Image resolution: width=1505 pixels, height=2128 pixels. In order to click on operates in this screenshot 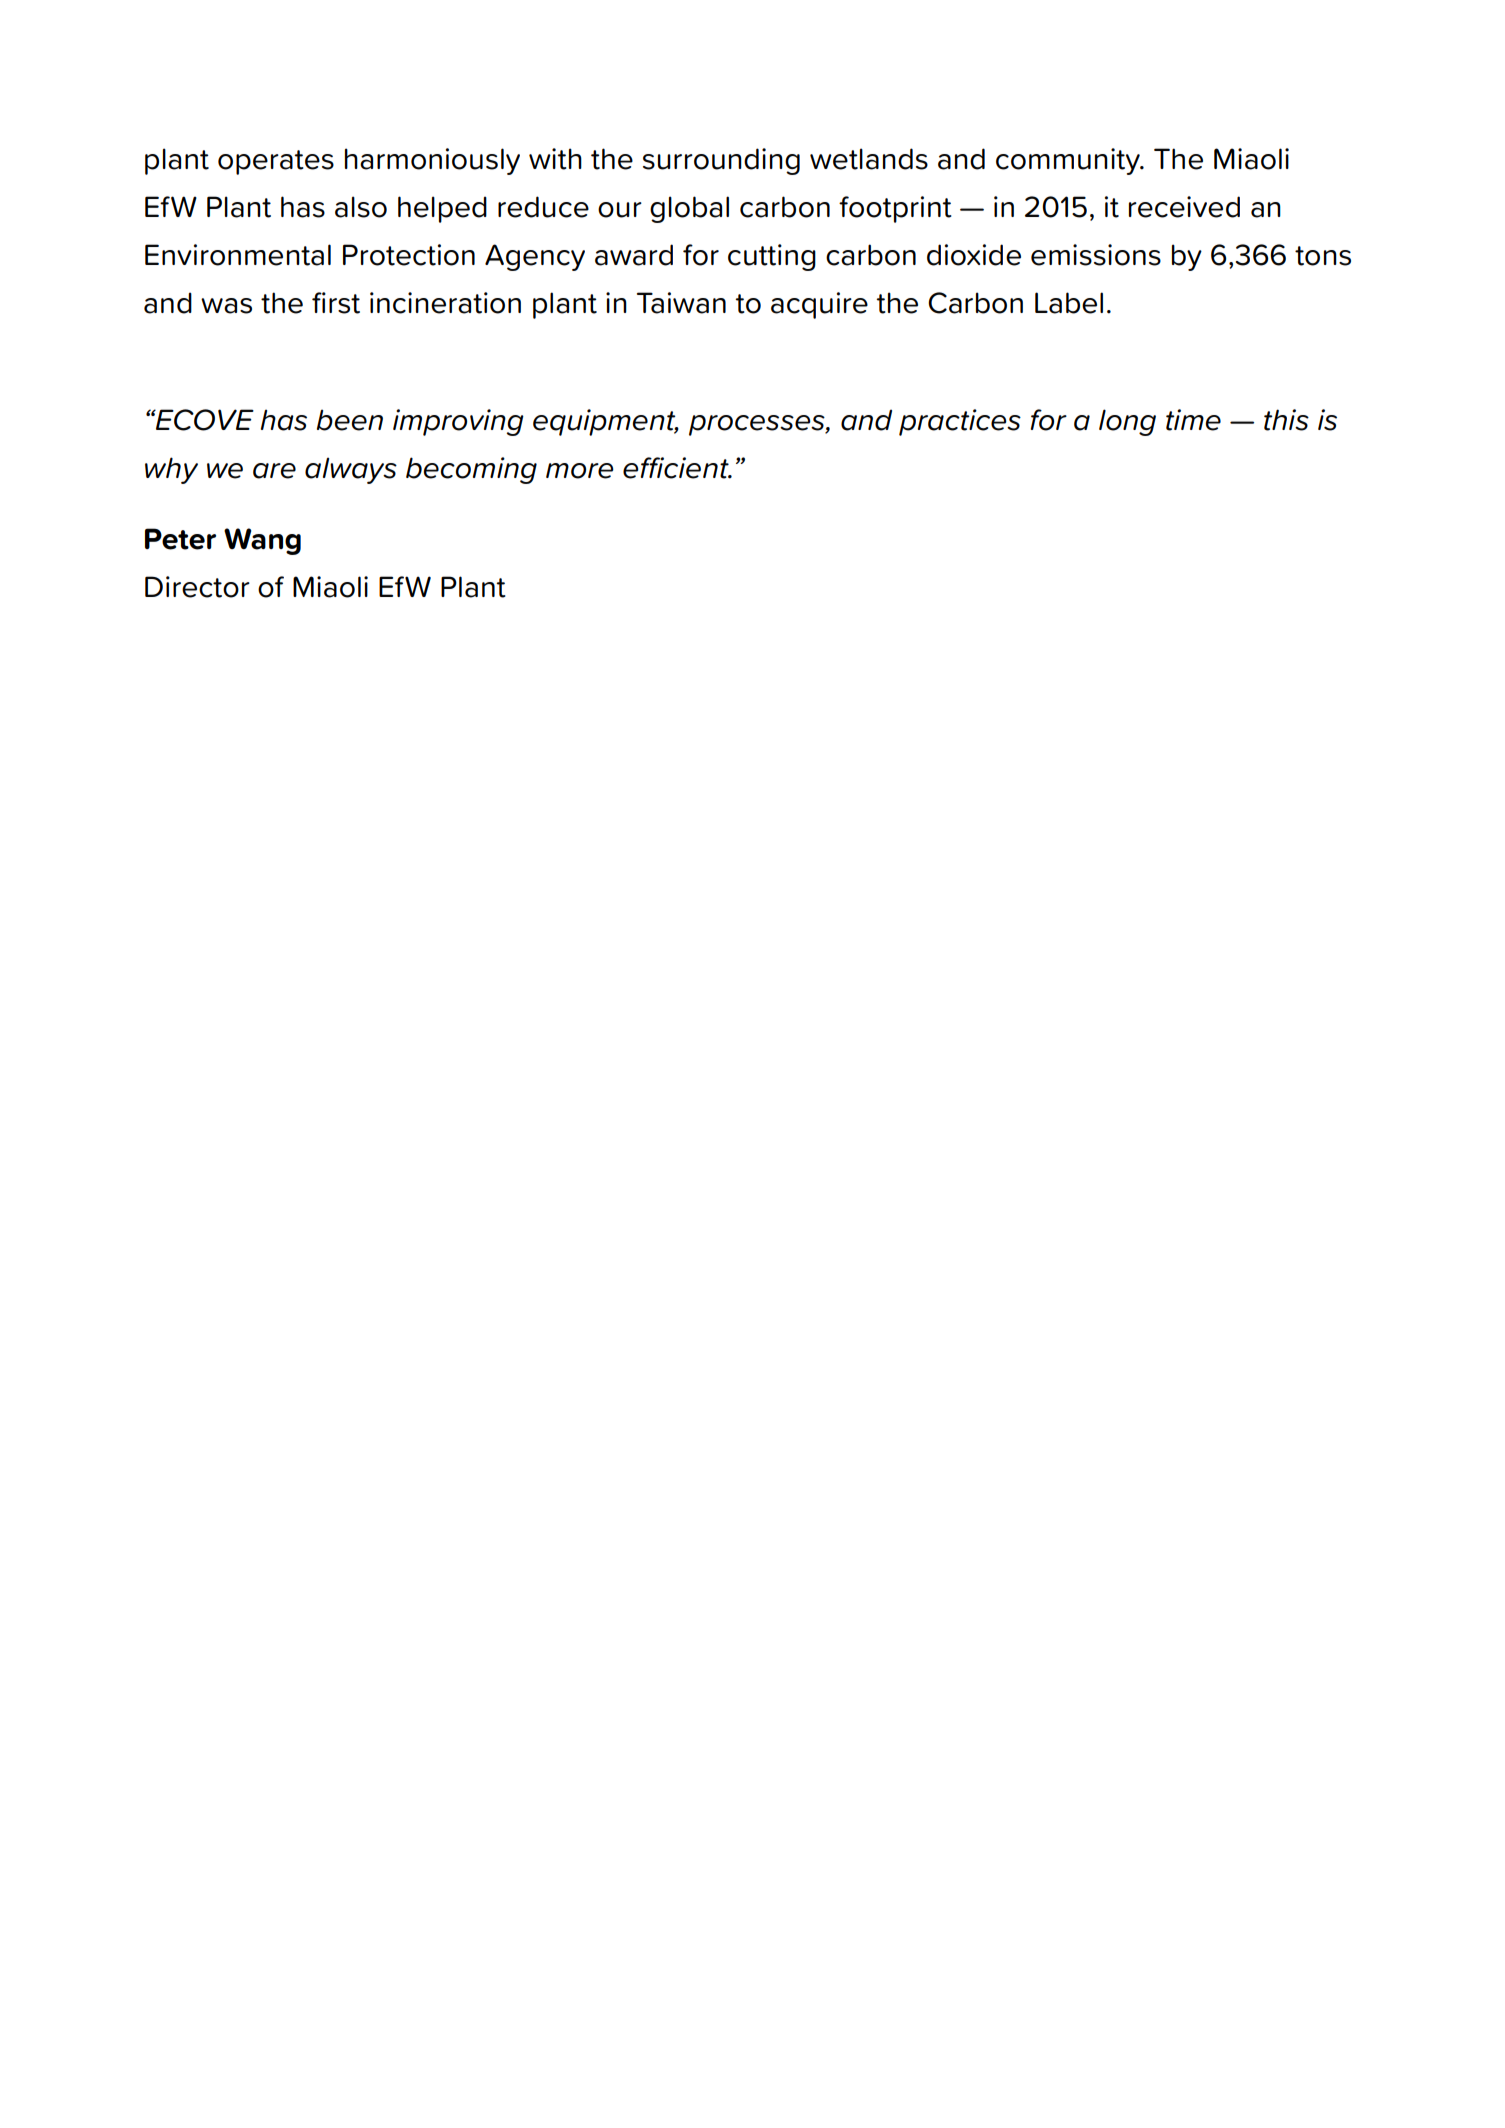, I will do `click(276, 162)`.
